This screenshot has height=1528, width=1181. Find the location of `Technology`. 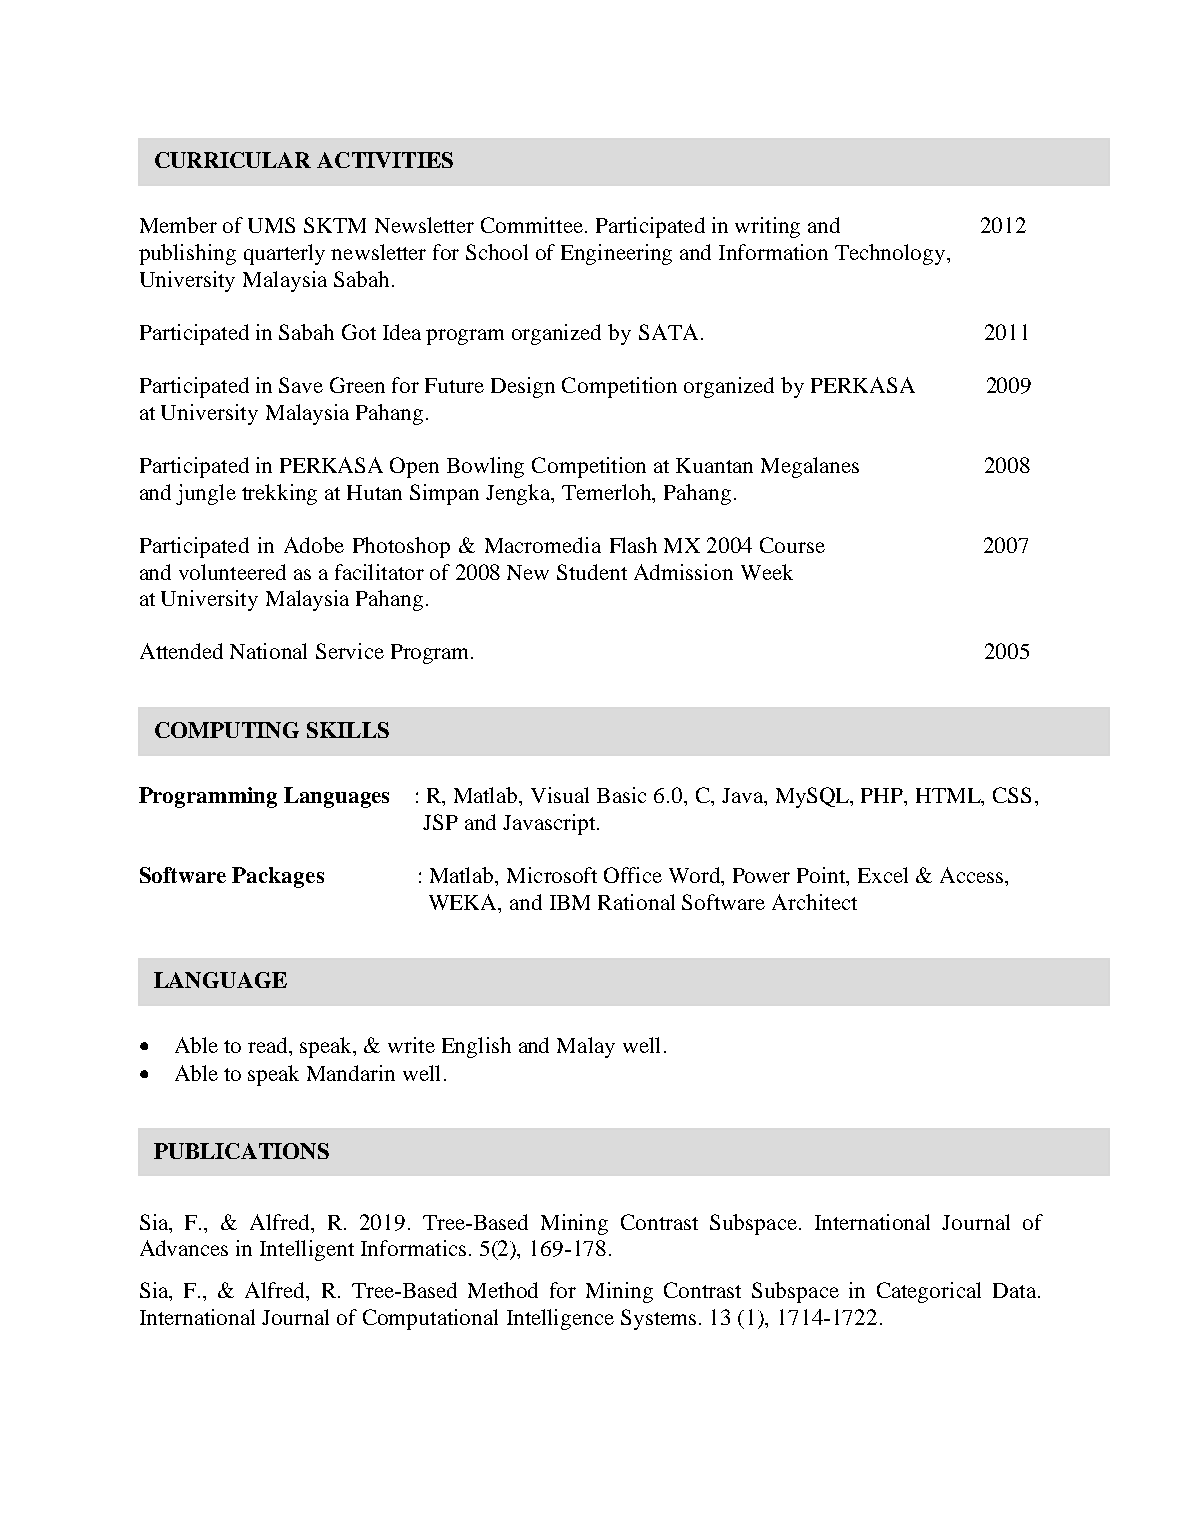

Technology is located at coordinates (891, 254).
